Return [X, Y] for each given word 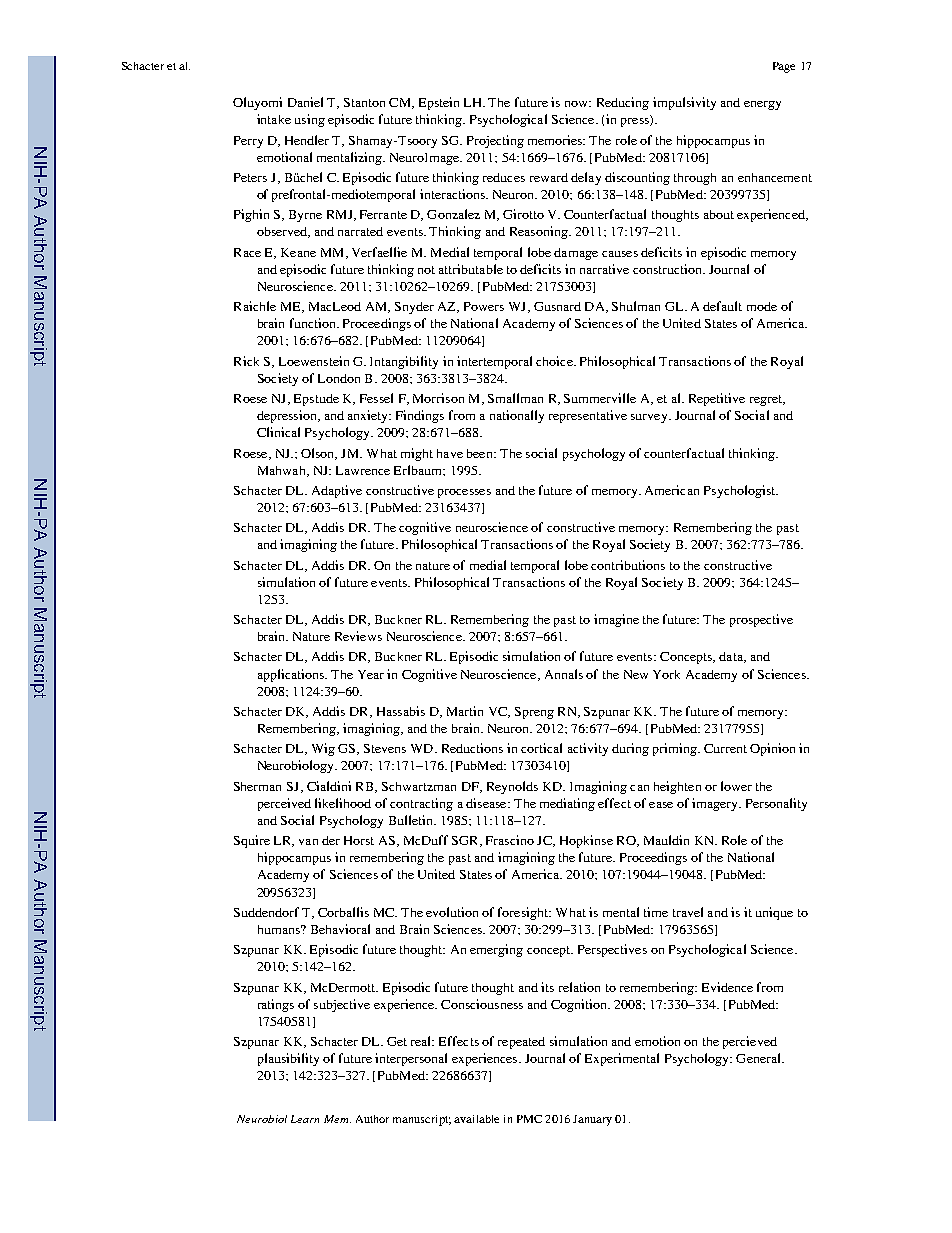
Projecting [495, 141]
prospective [761, 620]
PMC [529, 1119]
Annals [564, 674]
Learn [305, 1119]
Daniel [305, 102]
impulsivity [684, 103]
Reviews [358, 636]
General [759, 1058]
